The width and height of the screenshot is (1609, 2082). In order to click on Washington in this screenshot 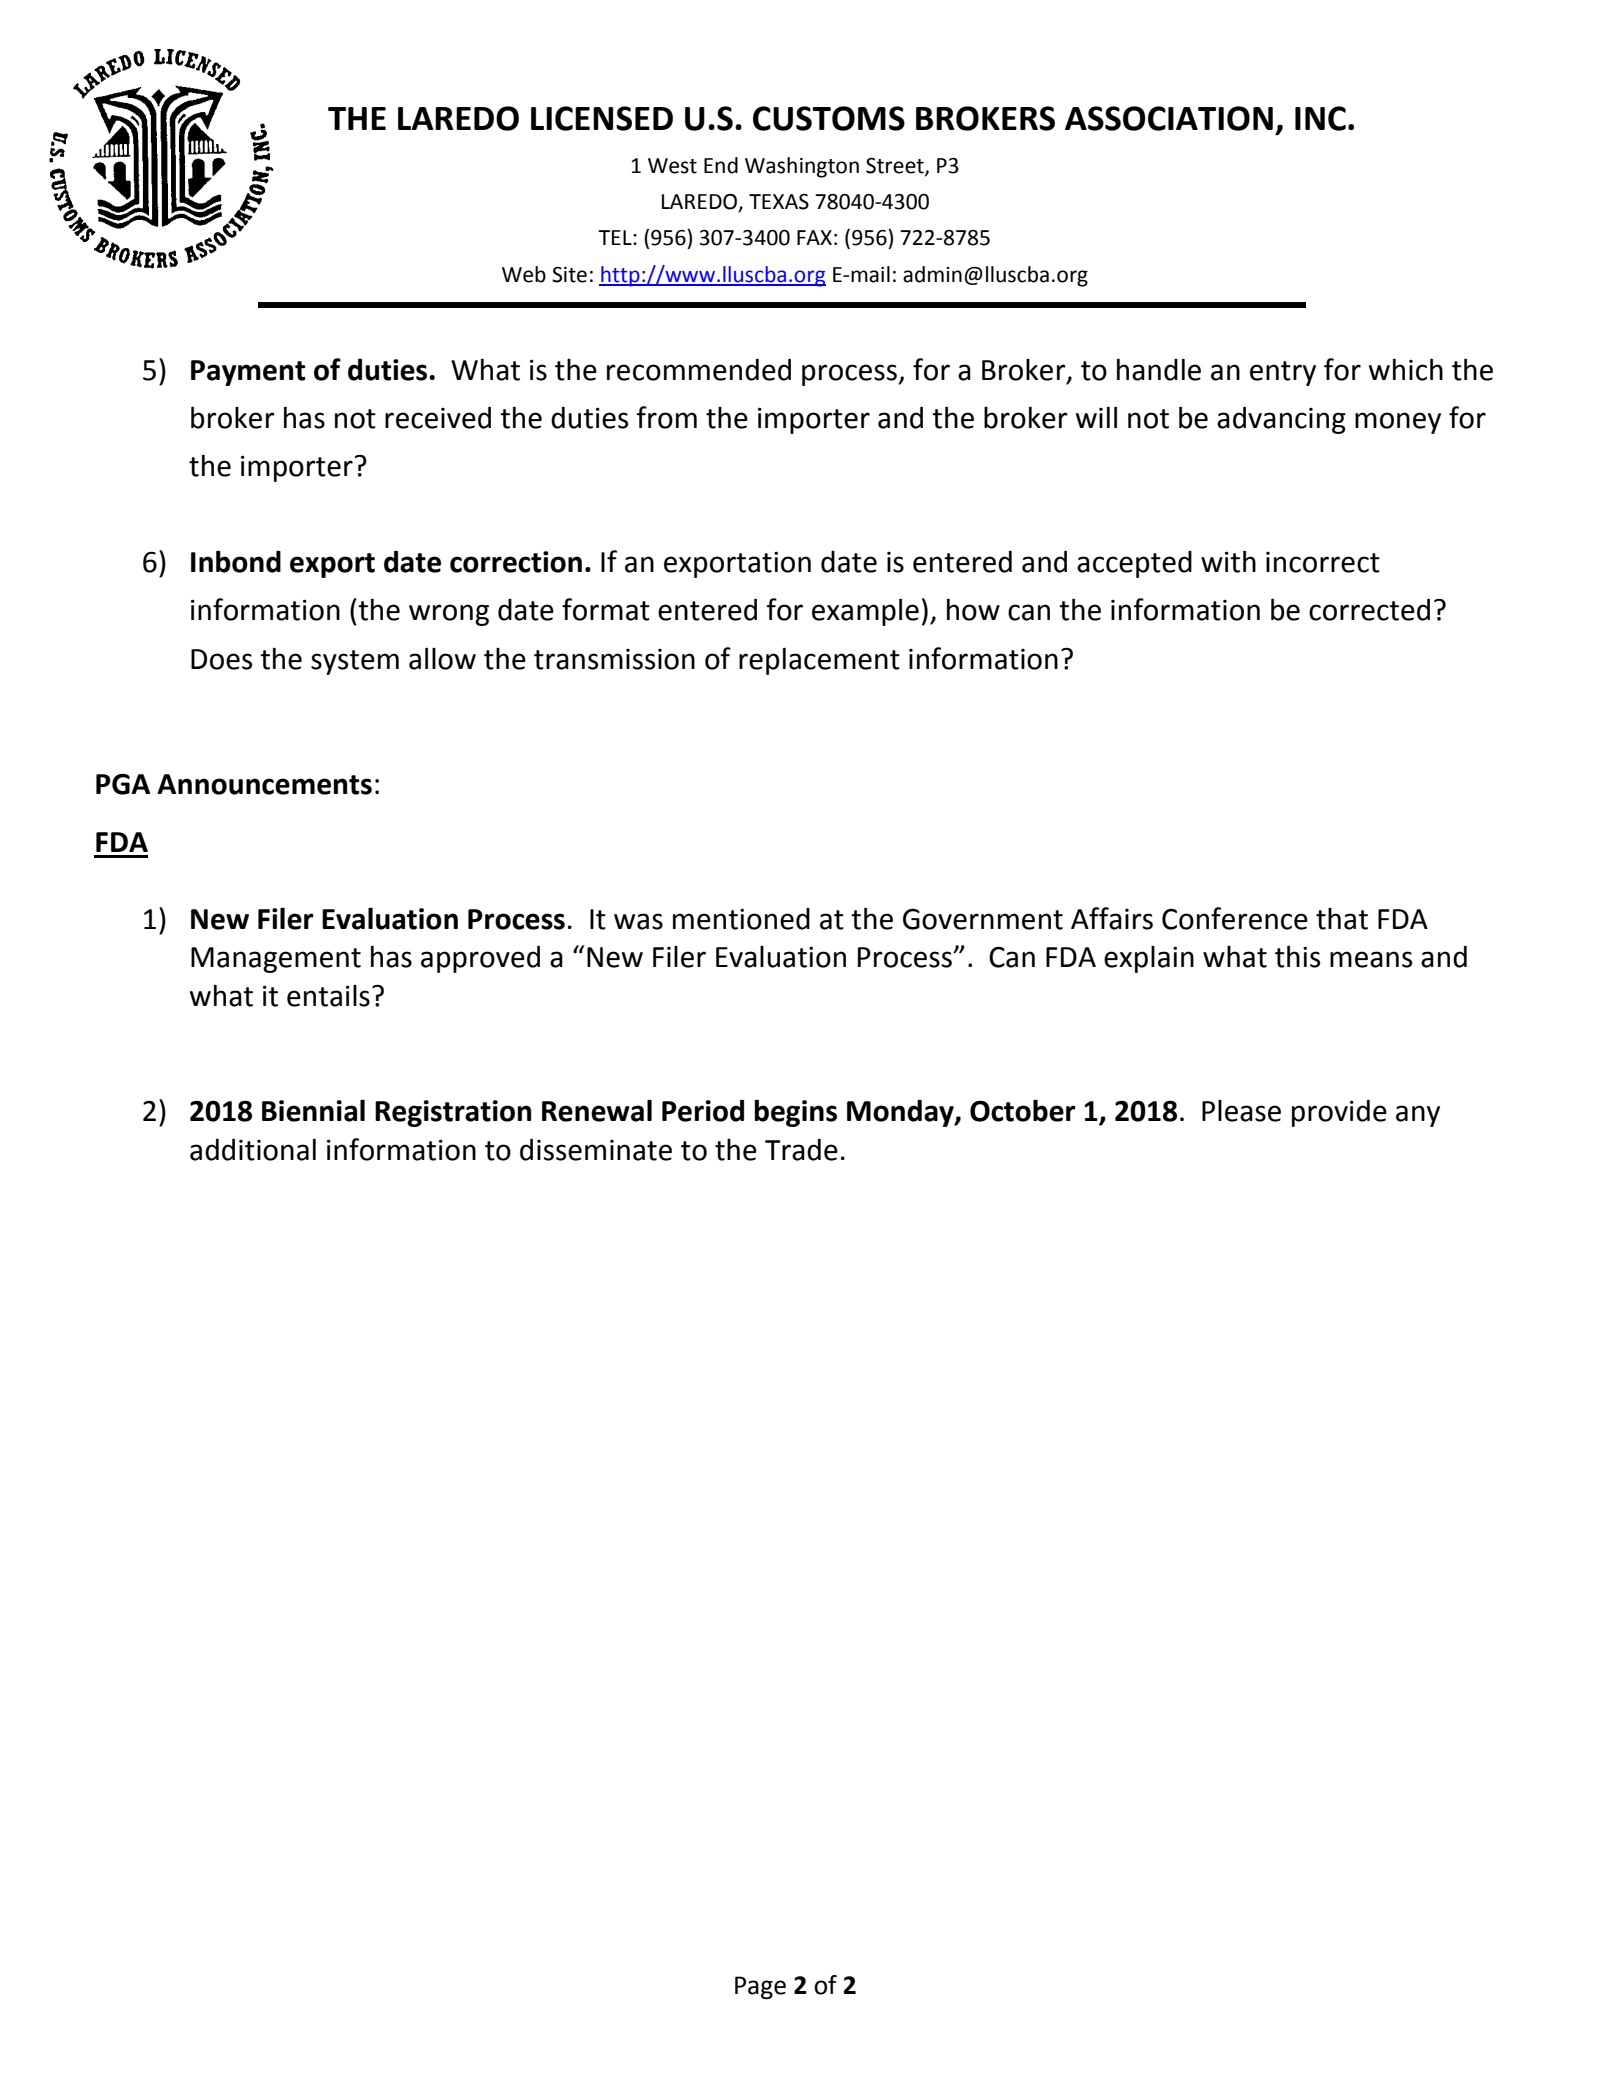, I will do `click(802, 167)`.
